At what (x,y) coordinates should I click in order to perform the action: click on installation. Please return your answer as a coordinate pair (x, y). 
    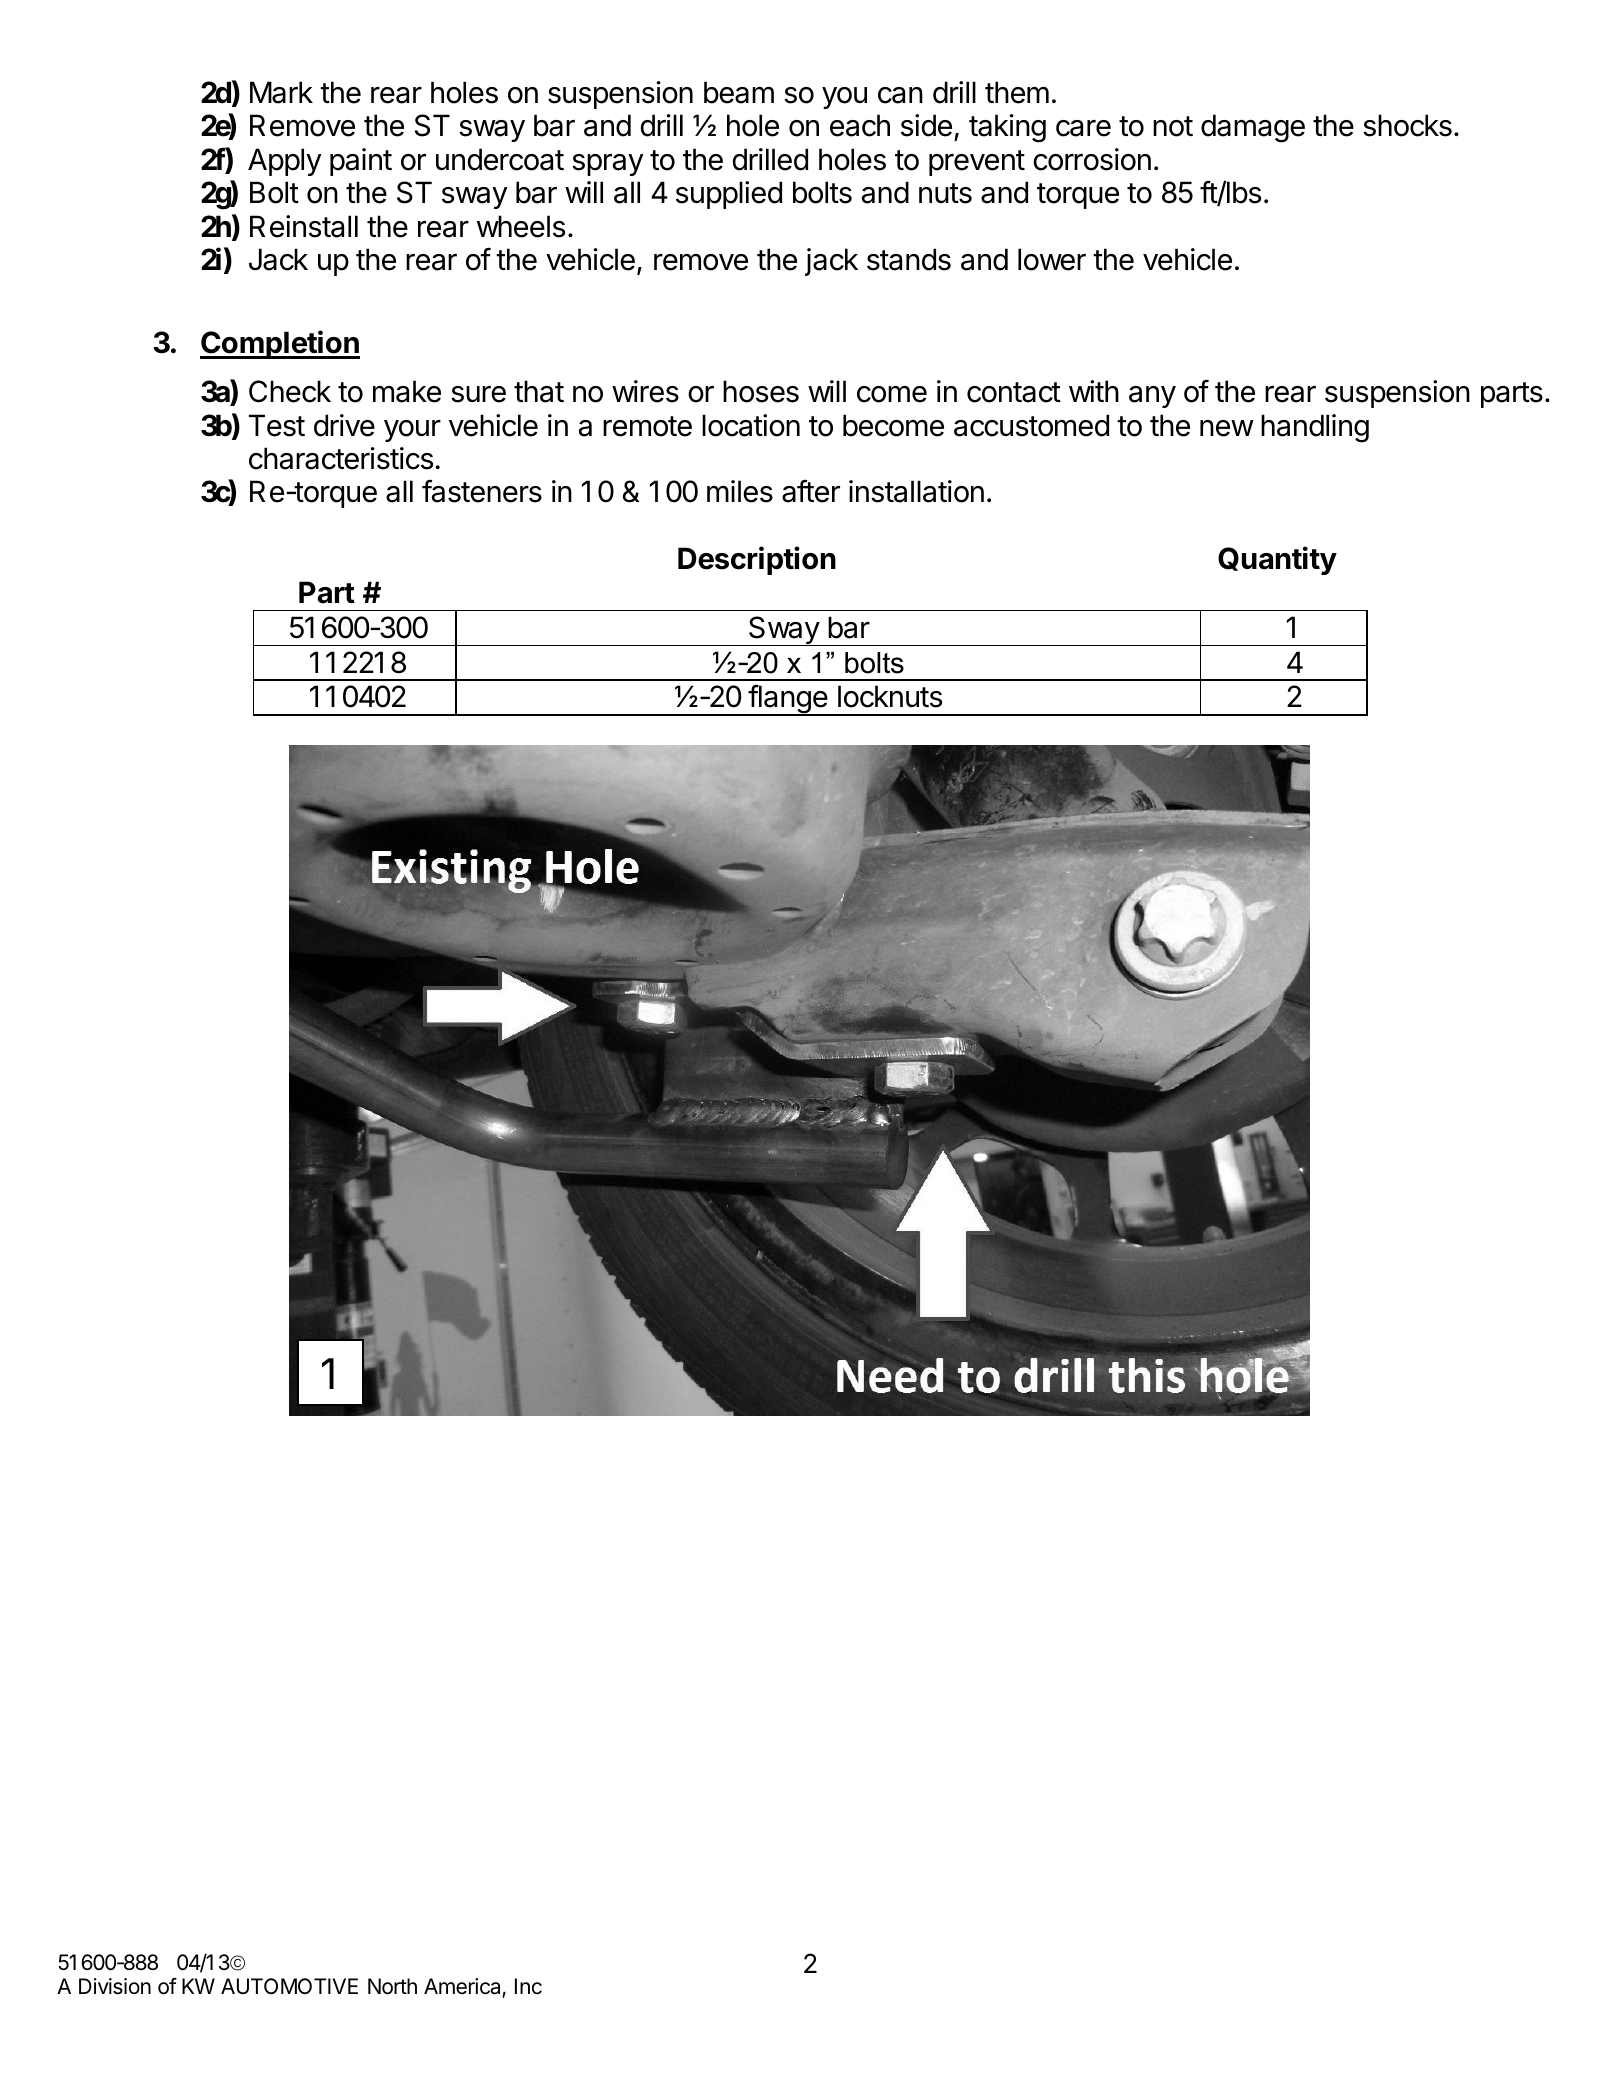
    Looking at the image, I should click on (916, 491).
